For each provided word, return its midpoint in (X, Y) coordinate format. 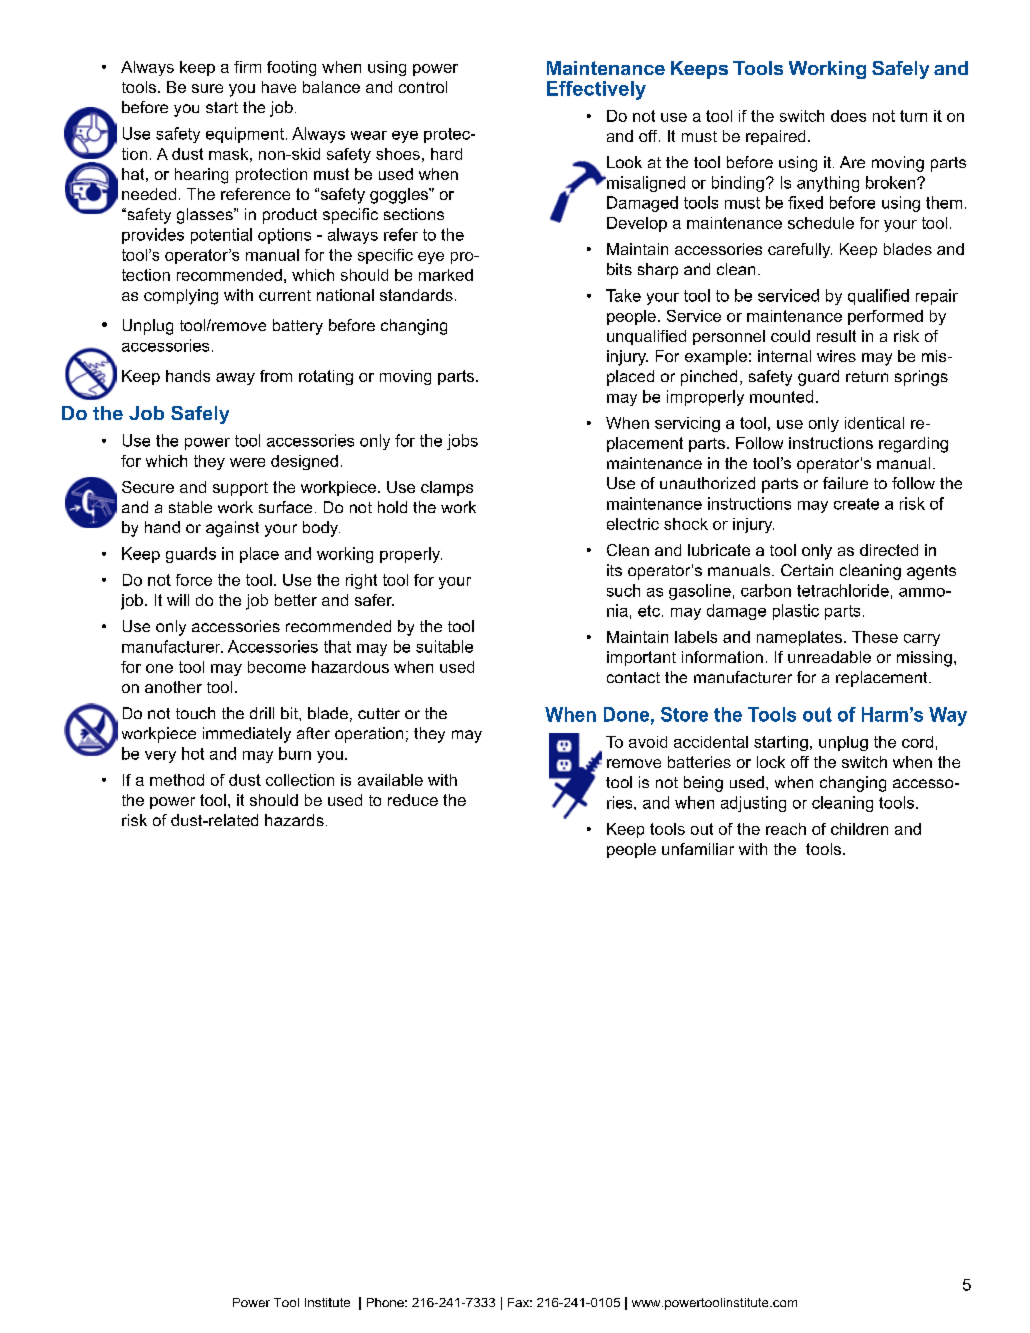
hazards (294, 820)
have (279, 87)
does (848, 116)
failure (845, 483)
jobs (462, 442)
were (247, 462)
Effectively (596, 90)
